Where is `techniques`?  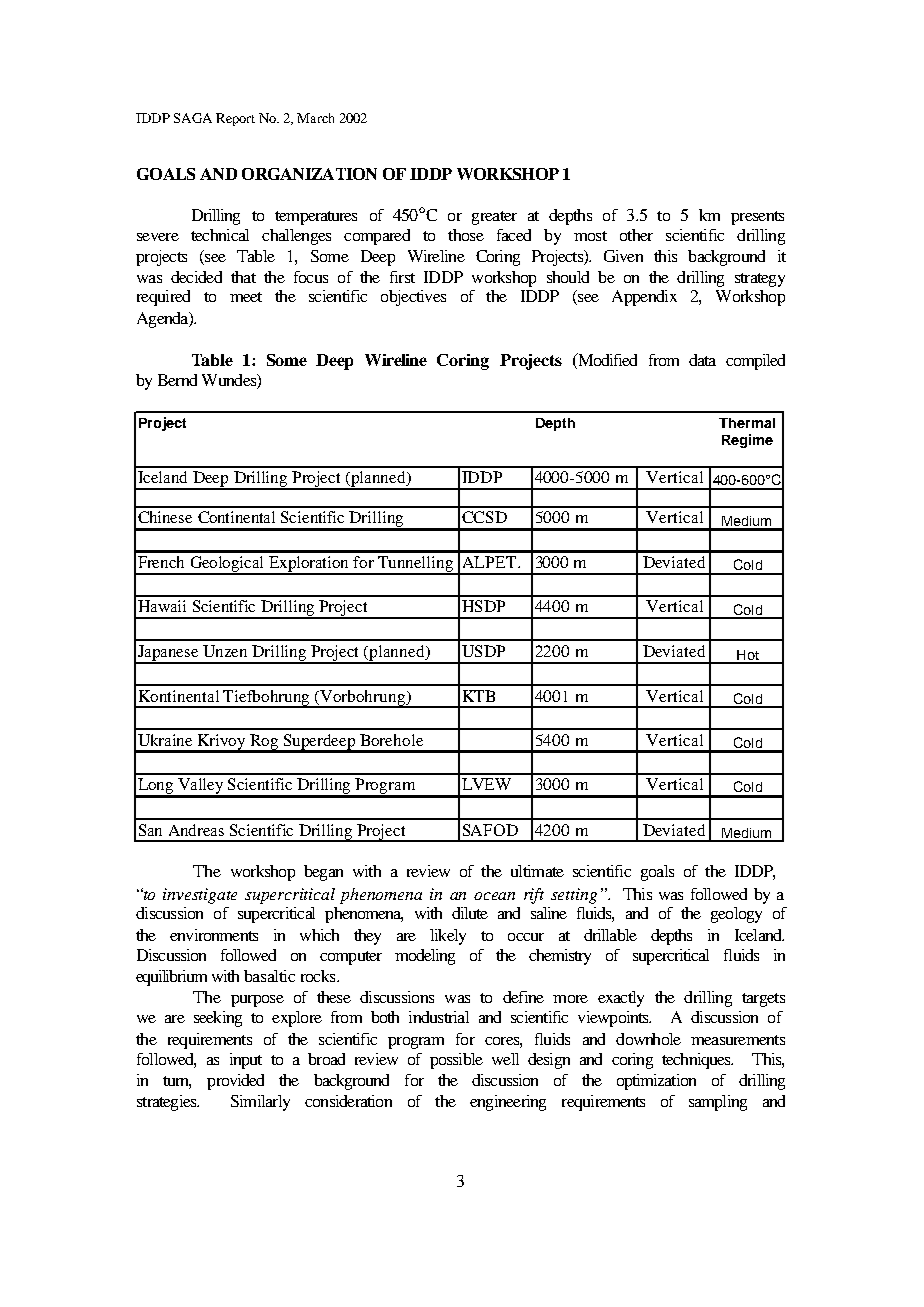 techniques is located at coordinates (697, 1061).
